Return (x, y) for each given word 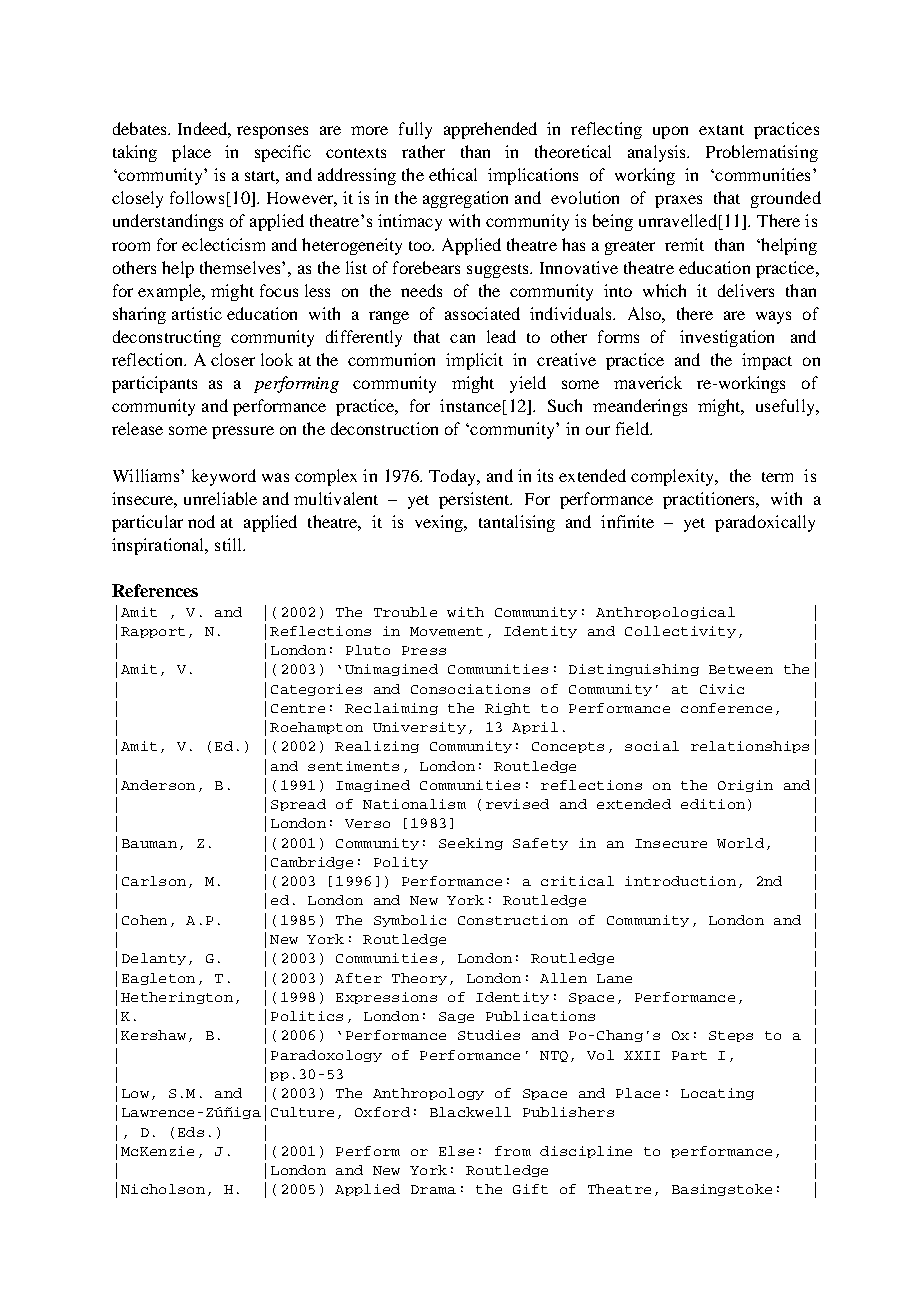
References (155, 590)
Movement (446, 631)
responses (272, 132)
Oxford (382, 1112)
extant (721, 130)
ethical (453, 174)
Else (456, 1151)
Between (741, 669)
